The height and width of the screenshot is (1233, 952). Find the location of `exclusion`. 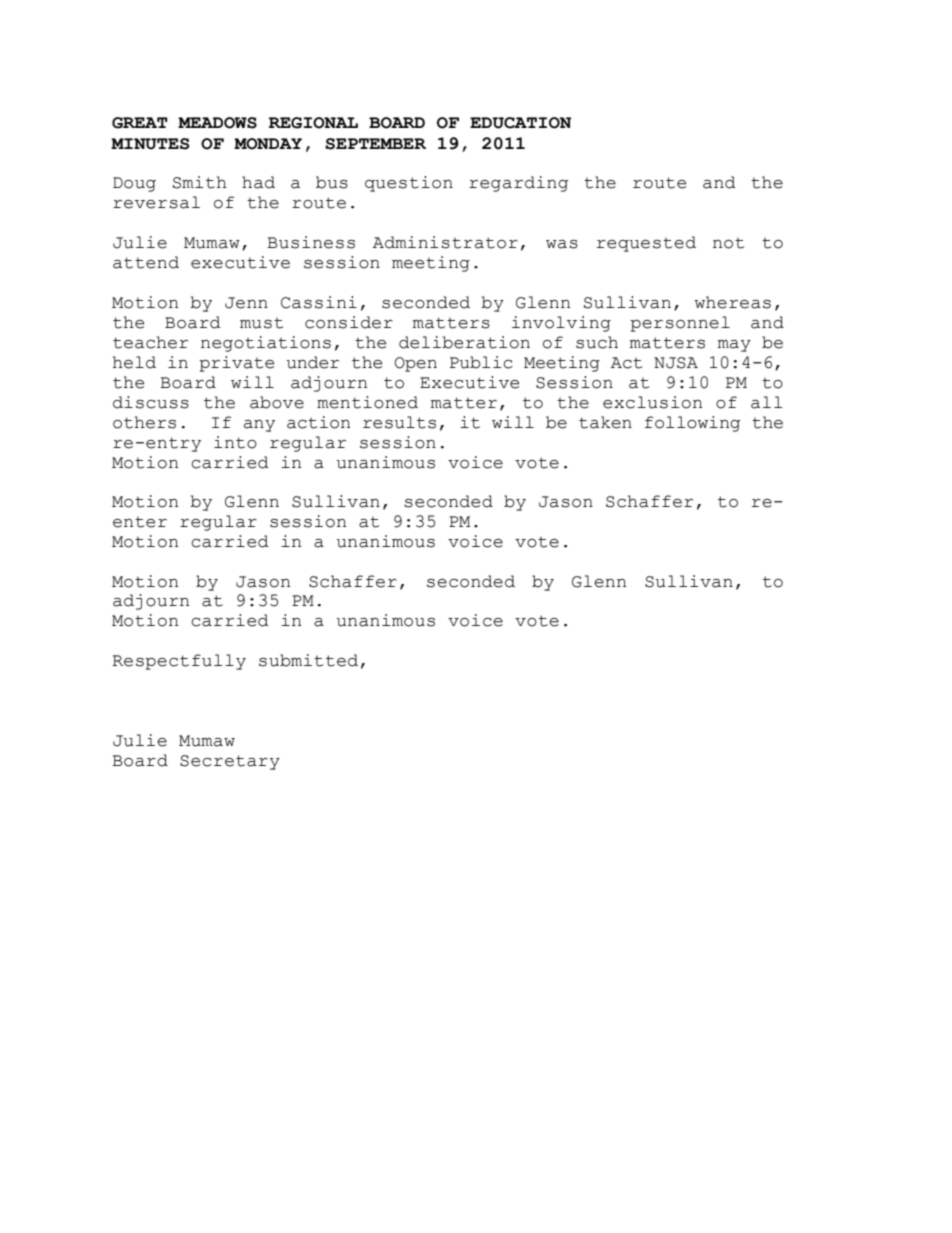

exclusion is located at coordinates (652, 402).
